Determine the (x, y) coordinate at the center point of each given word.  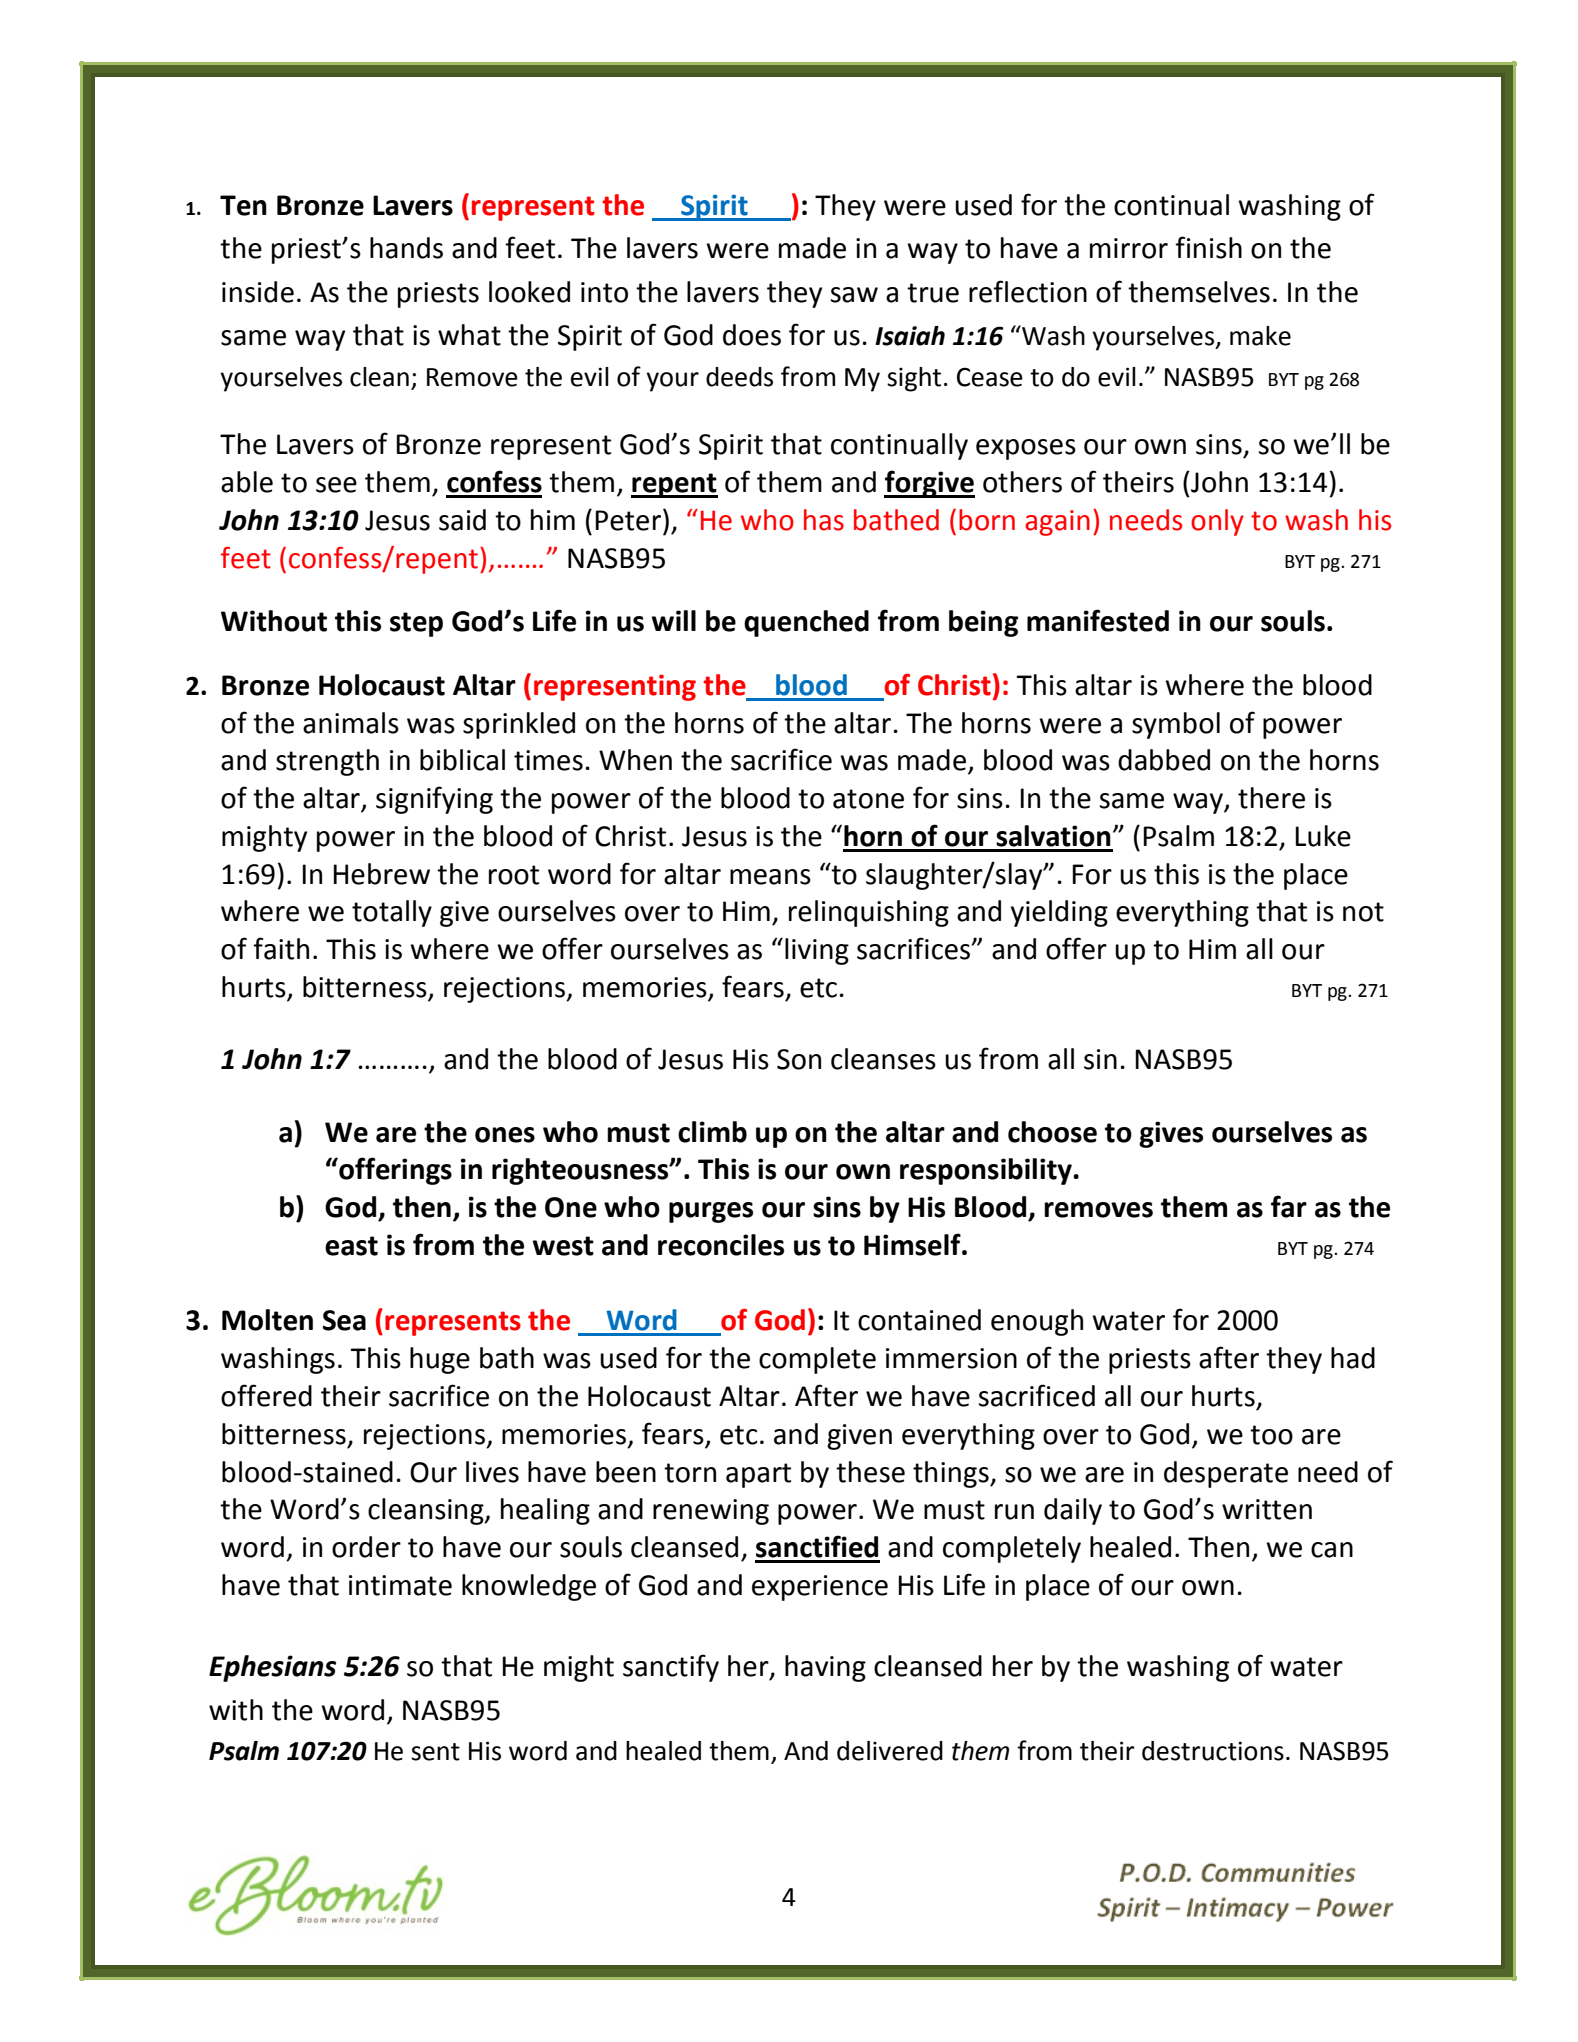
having (825, 1668)
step (416, 624)
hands (406, 248)
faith (281, 948)
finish (1208, 247)
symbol (1176, 725)
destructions (1213, 1751)
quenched (806, 623)
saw (854, 295)
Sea (344, 1320)
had (1353, 1358)
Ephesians (272, 1668)
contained (919, 1320)
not (1363, 912)
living (817, 951)
